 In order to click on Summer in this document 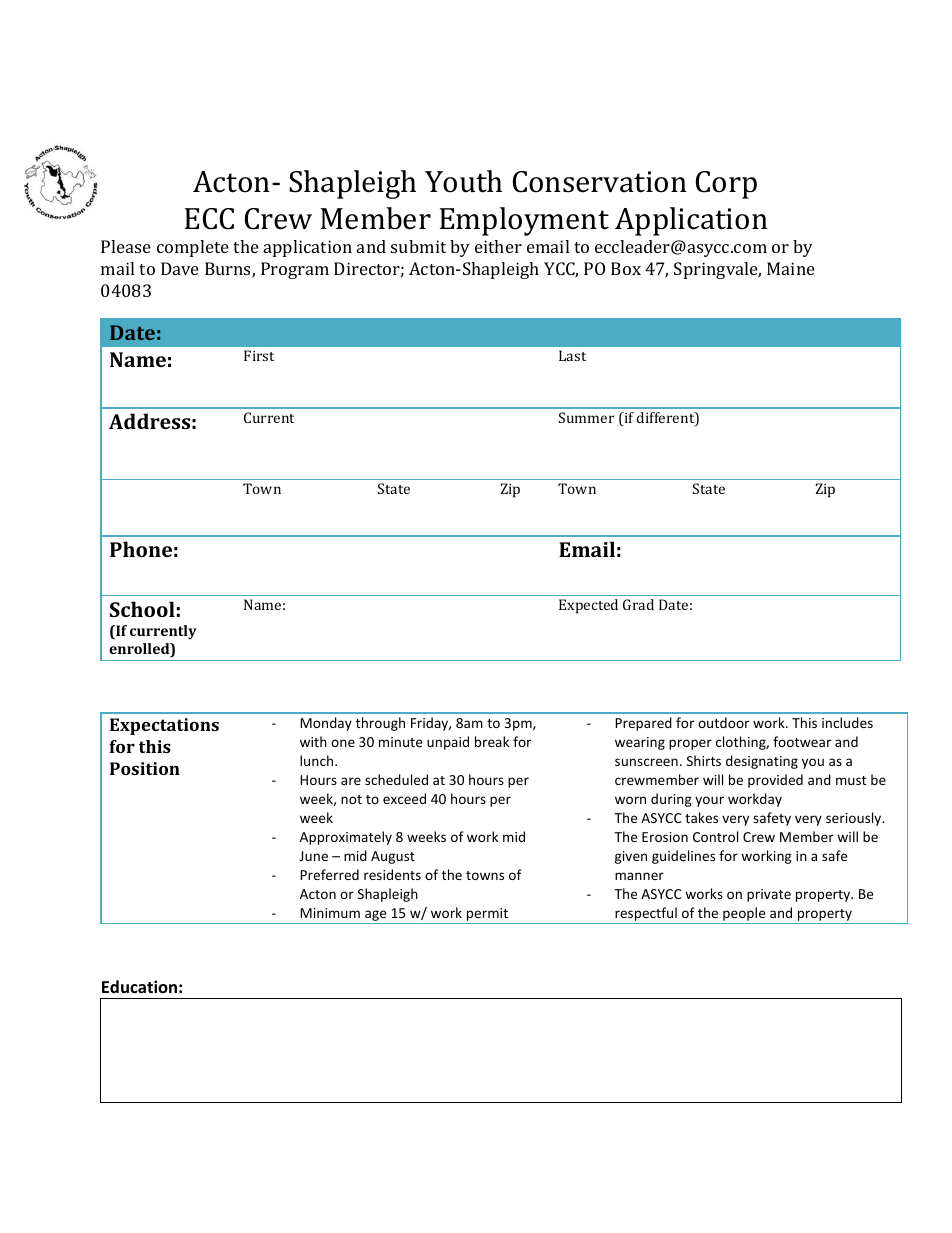, I will do `click(586, 417)`.
